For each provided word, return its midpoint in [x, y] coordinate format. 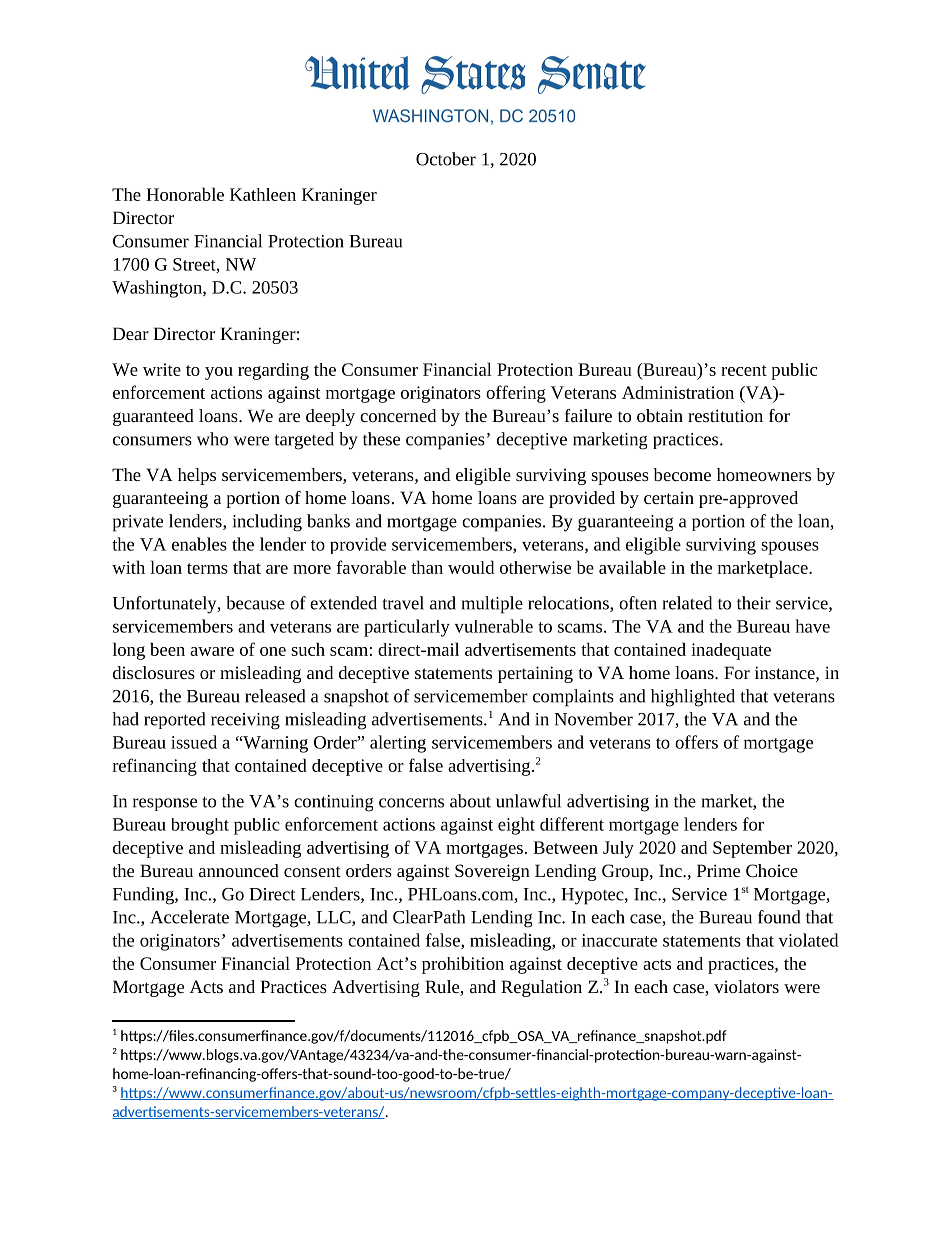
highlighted [693, 698]
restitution [725, 415]
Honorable [185, 194]
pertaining [535, 674]
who [212, 439]
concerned [398, 415]
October [446, 159]
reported [174, 720]
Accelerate [189, 917]
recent [744, 370]
